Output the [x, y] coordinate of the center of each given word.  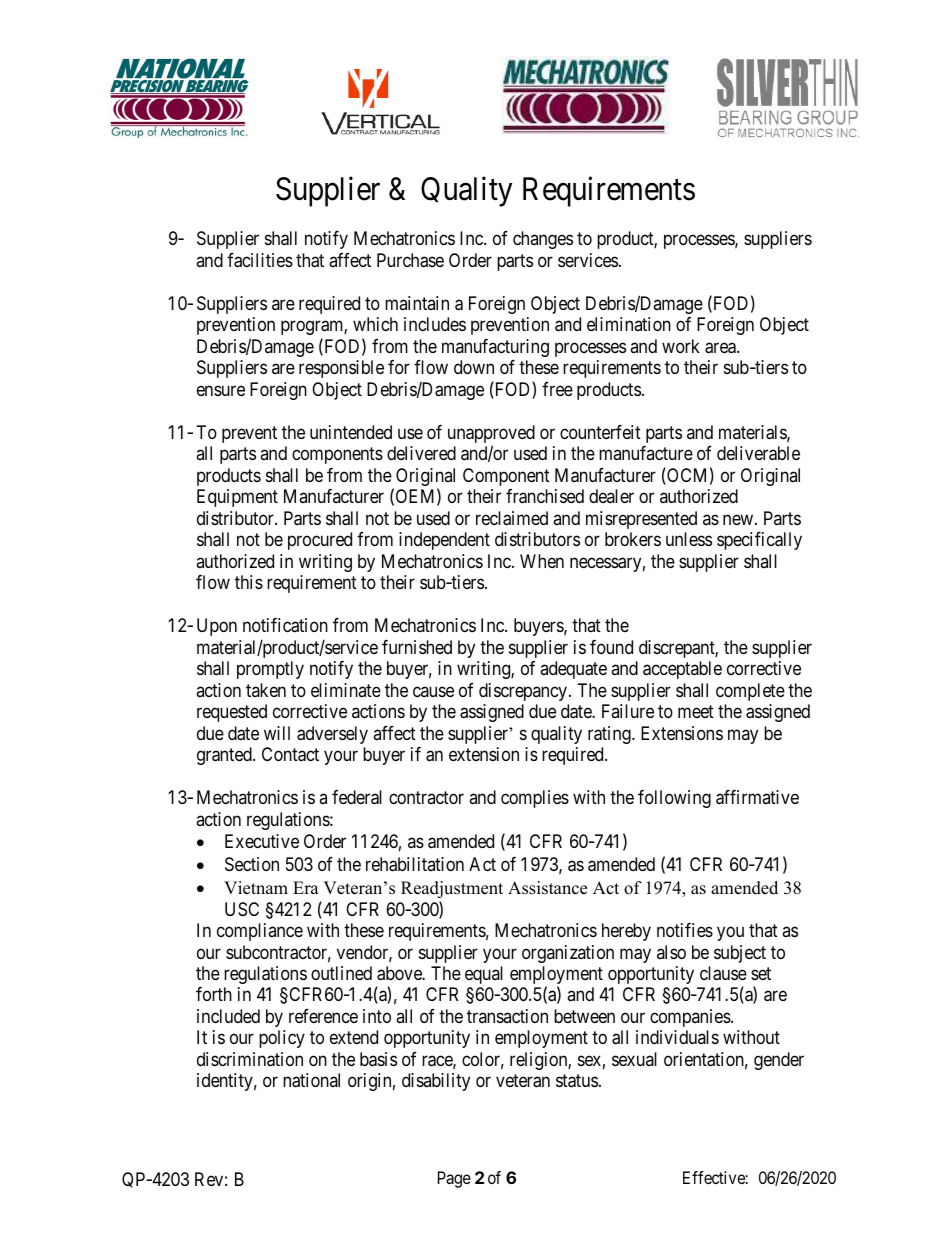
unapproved [491, 435]
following [674, 799]
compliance [260, 932]
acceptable [682, 670]
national [311, 1080]
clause [723, 973]
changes [543, 240]
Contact [290, 754]
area [721, 348]
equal [484, 975]
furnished [417, 647]
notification [285, 625]
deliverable [758, 453]
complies [535, 799]
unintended [351, 432]
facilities [260, 260]
